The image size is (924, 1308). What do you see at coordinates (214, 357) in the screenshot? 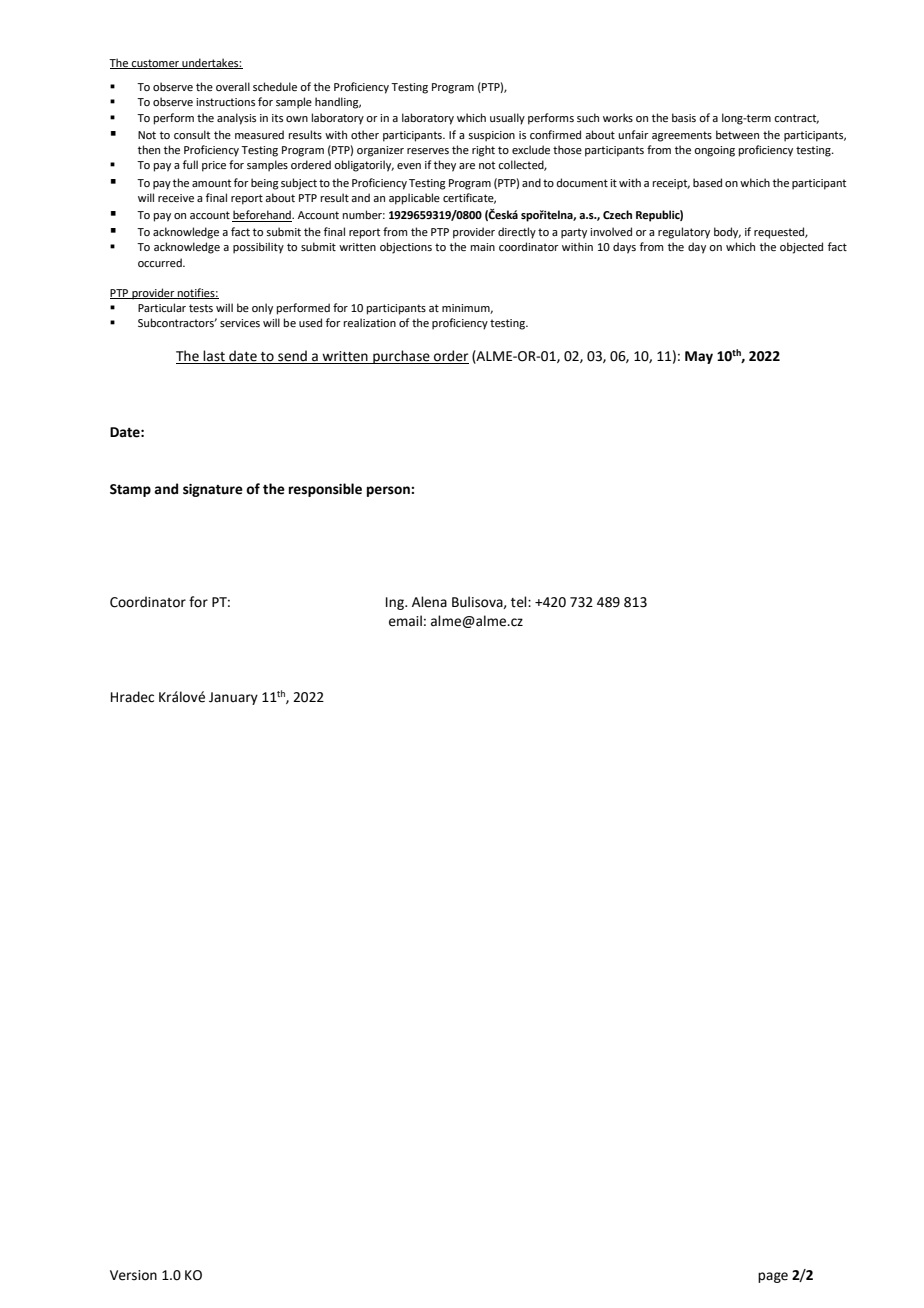
I see `last` at bounding box center [214, 357].
